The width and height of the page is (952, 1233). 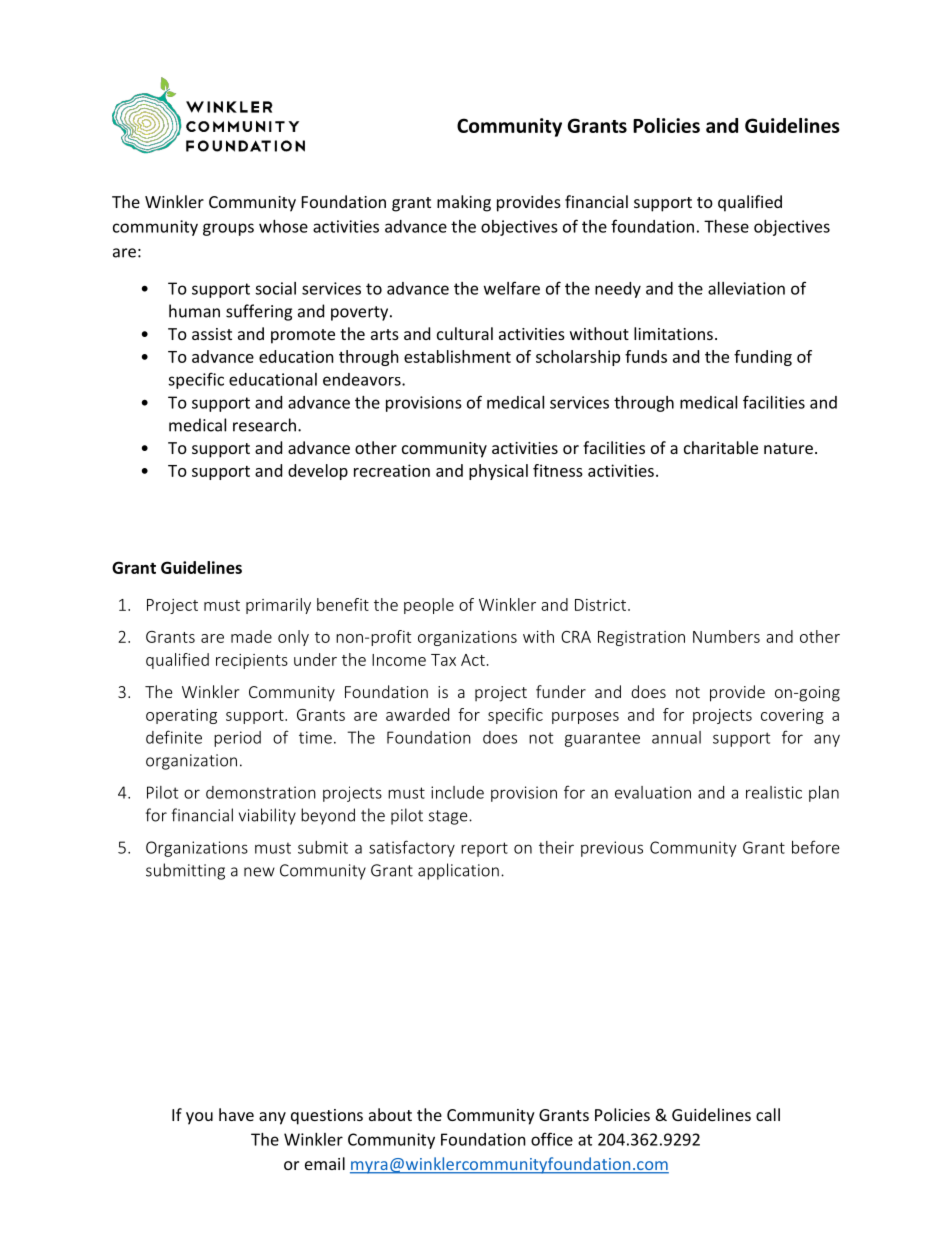 What do you see at coordinates (484, 849) in the page?
I see `report` at bounding box center [484, 849].
